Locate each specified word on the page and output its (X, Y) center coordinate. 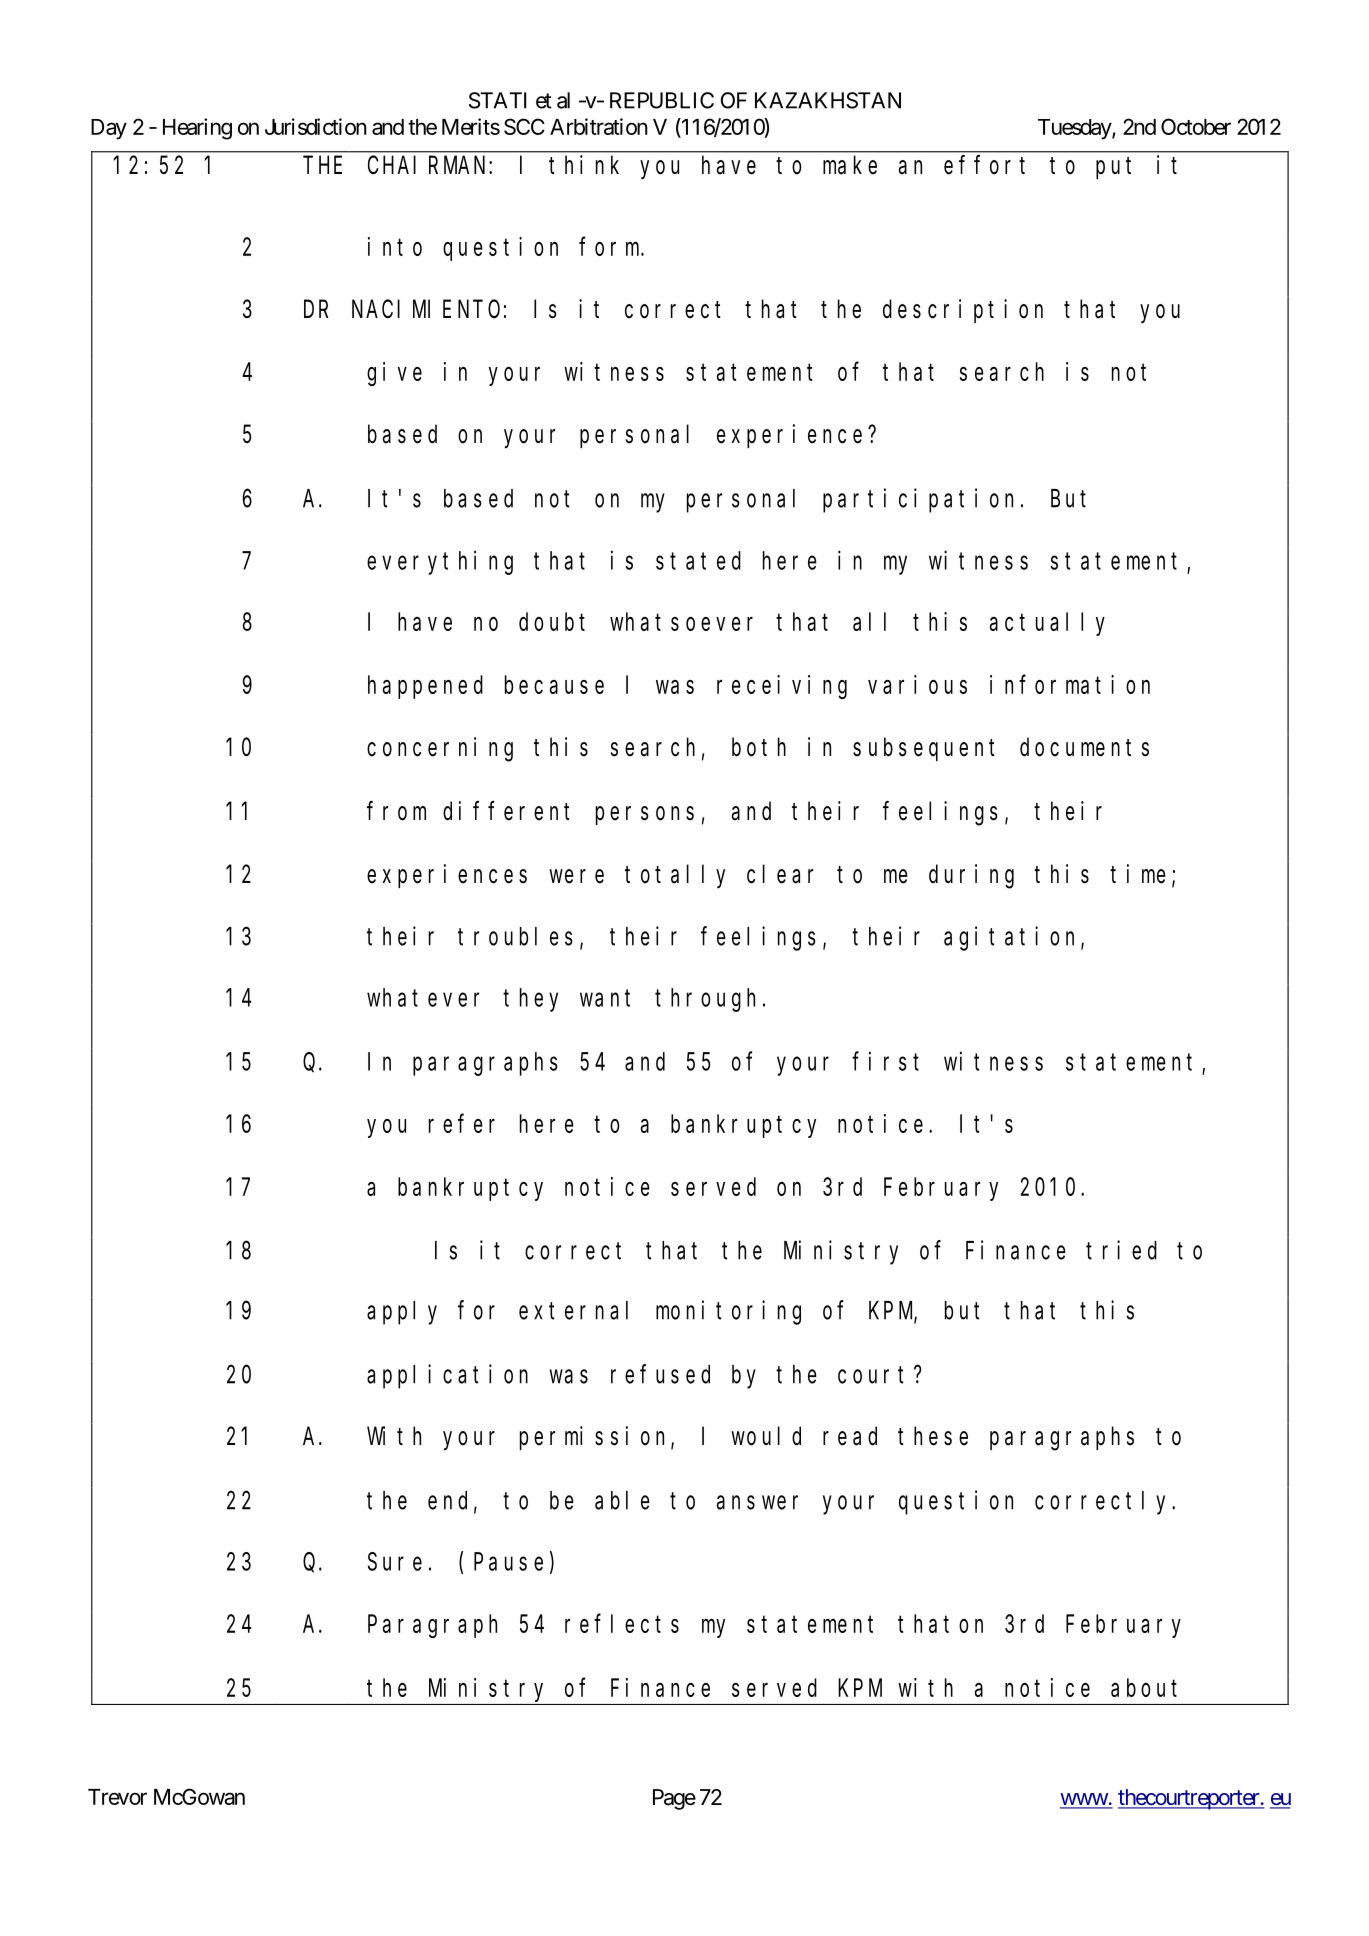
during (971, 876)
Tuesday (1075, 129)
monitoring (728, 1312)
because (554, 684)
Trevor (117, 1797)
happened (425, 687)
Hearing (197, 129)
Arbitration (599, 126)
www (1084, 1800)
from (396, 811)
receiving (782, 687)
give (394, 374)
